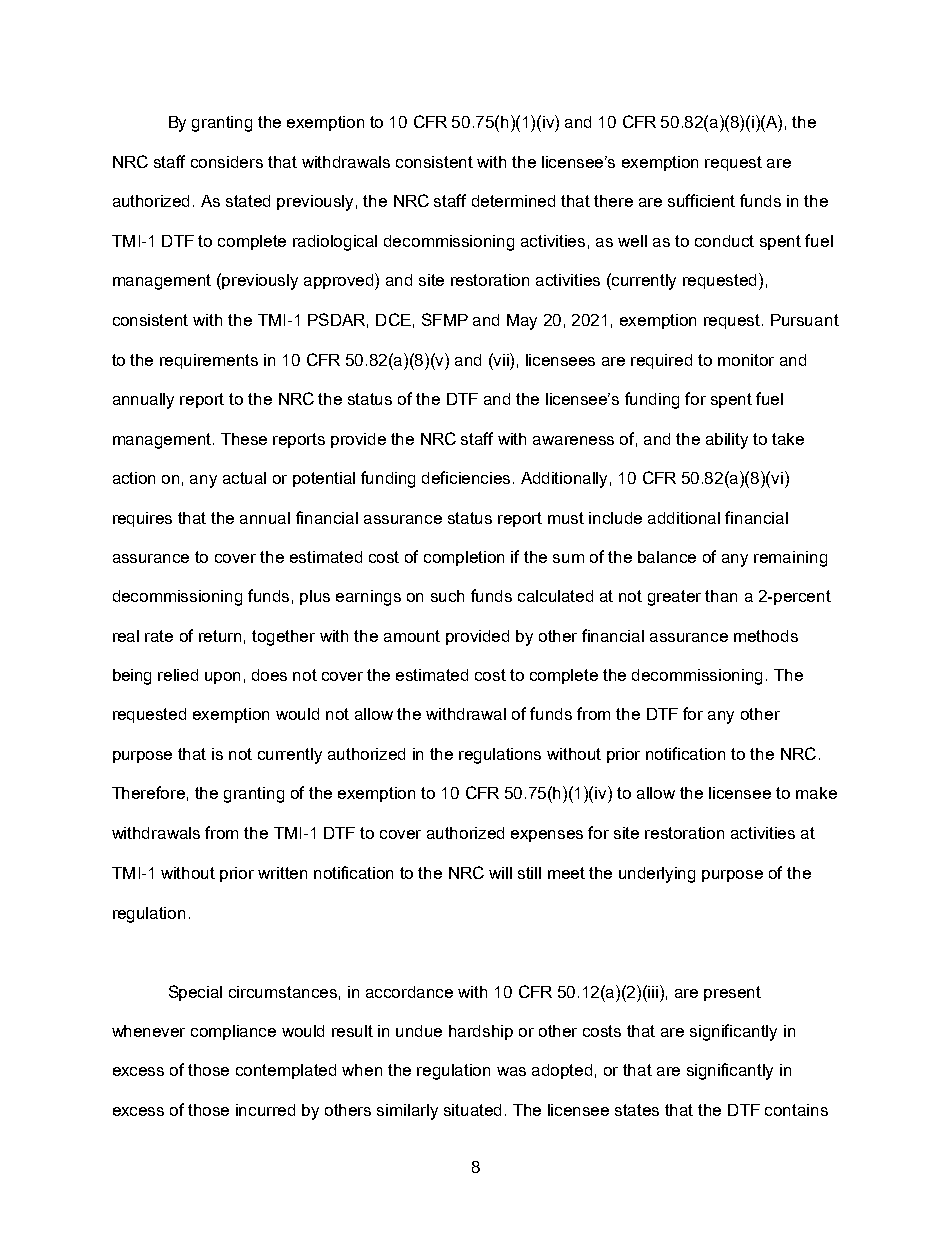  What do you see at coordinates (513, 201) in the screenshot?
I see `determined` at bounding box center [513, 201].
